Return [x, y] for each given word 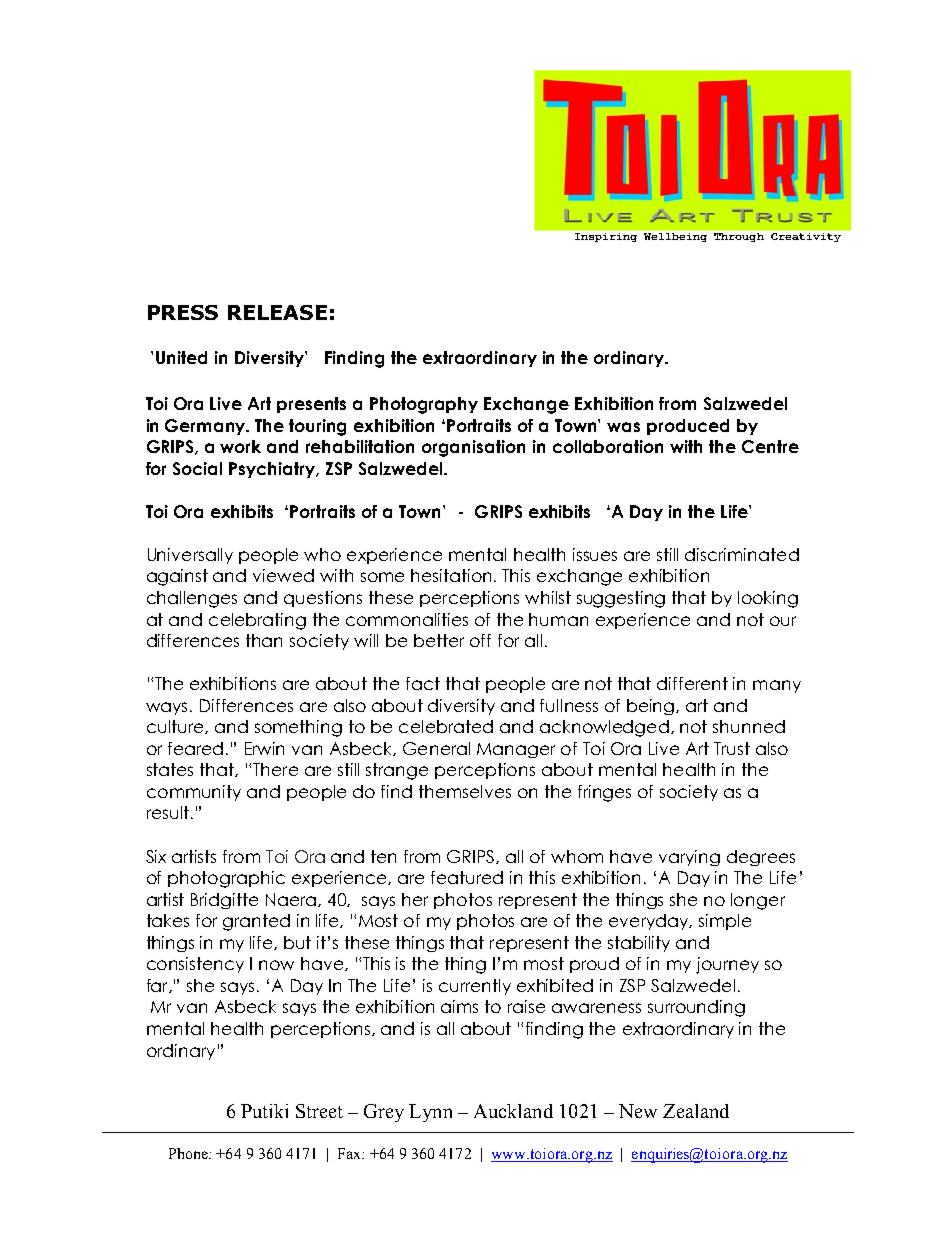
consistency [195, 965]
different [692, 683]
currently [475, 987]
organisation [473, 448]
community [194, 793]
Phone [189, 1153]
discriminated [742, 554]
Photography [424, 405]
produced [688, 427]
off [480, 640]
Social [197, 468]
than [264, 640]
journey [727, 965]
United [181, 357]
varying [689, 858]
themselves [465, 791]
